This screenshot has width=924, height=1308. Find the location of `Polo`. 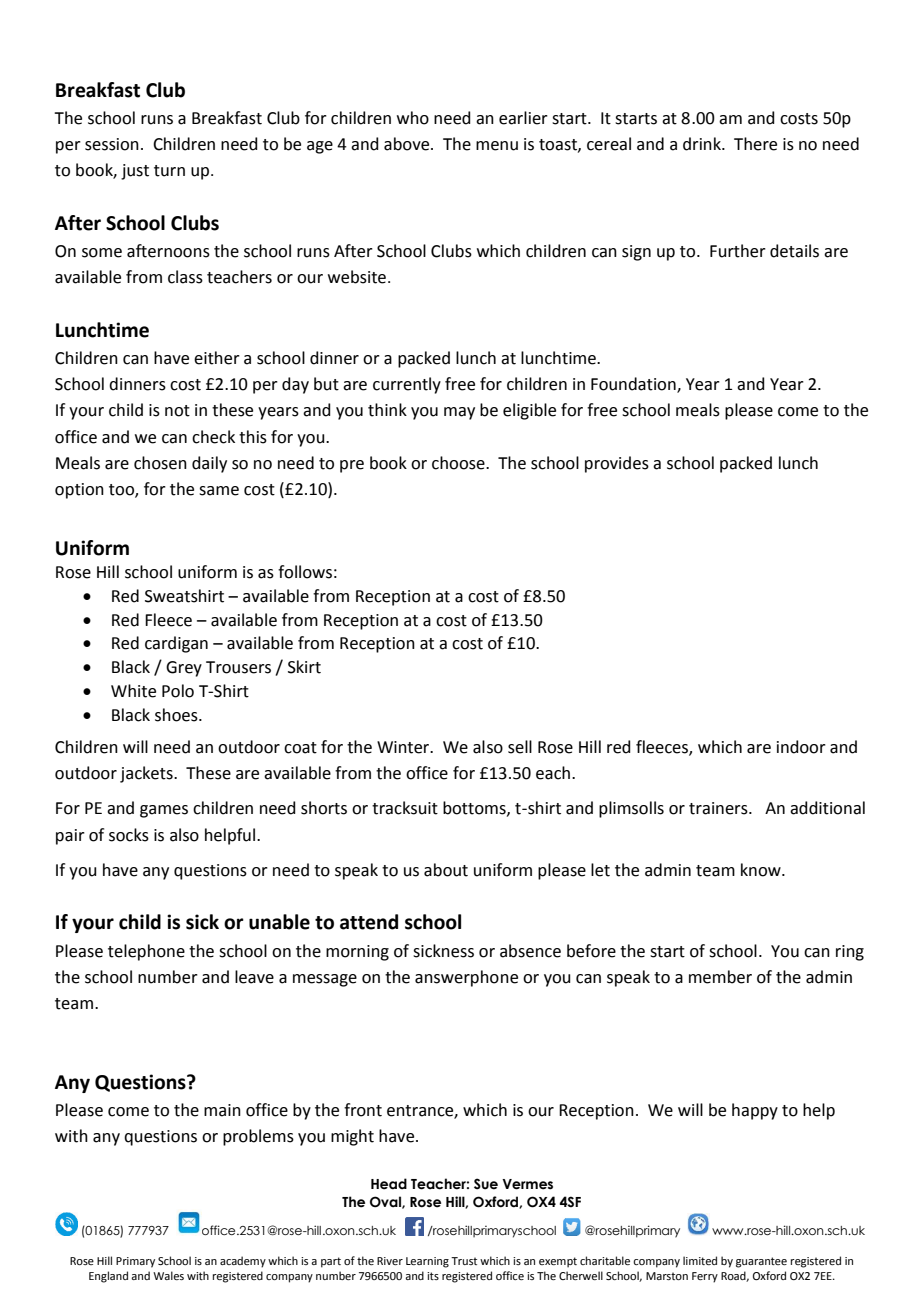

Polo is located at coordinates (178, 691).
